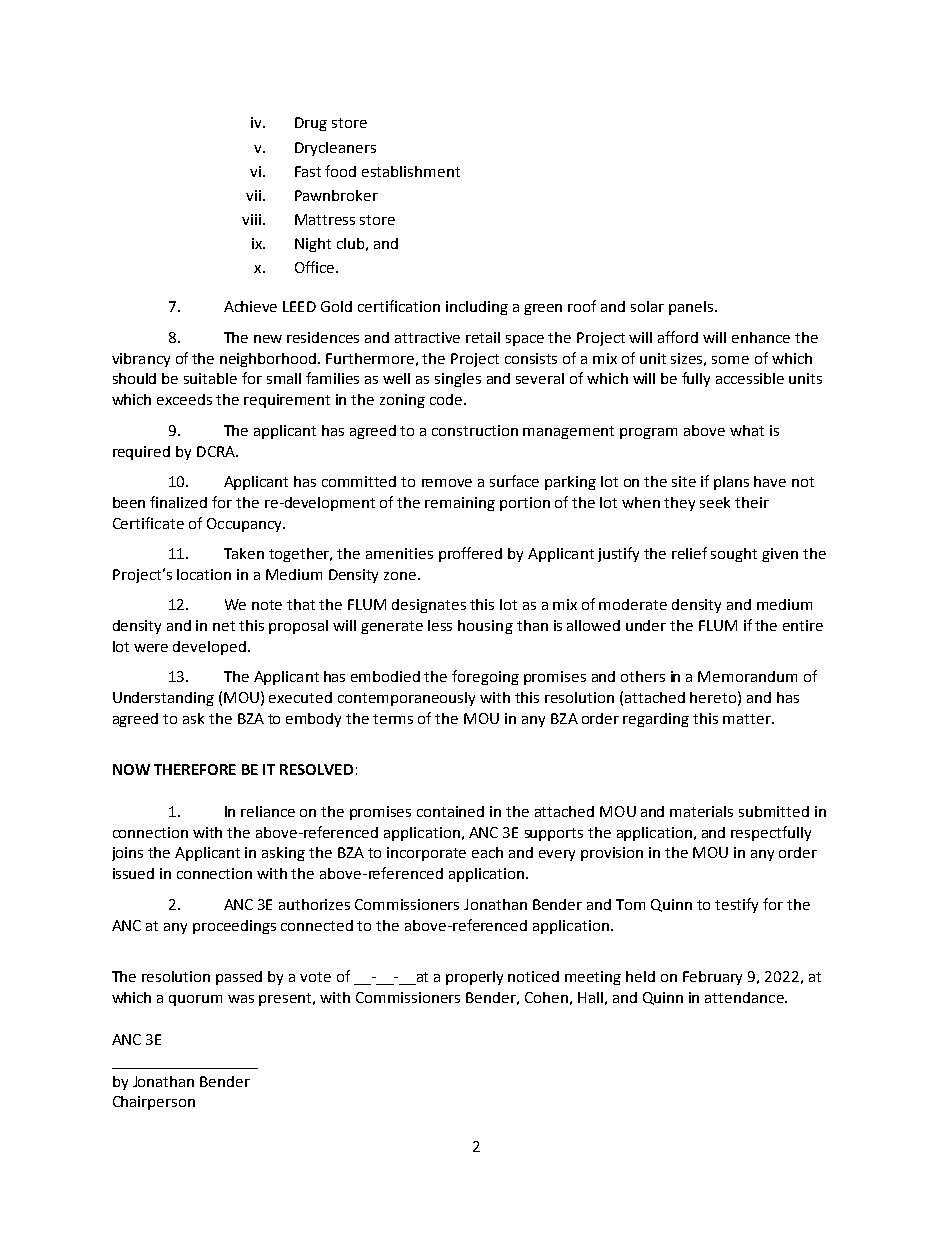  What do you see at coordinates (154, 1103) in the image?
I see `Chairperson` at bounding box center [154, 1103].
